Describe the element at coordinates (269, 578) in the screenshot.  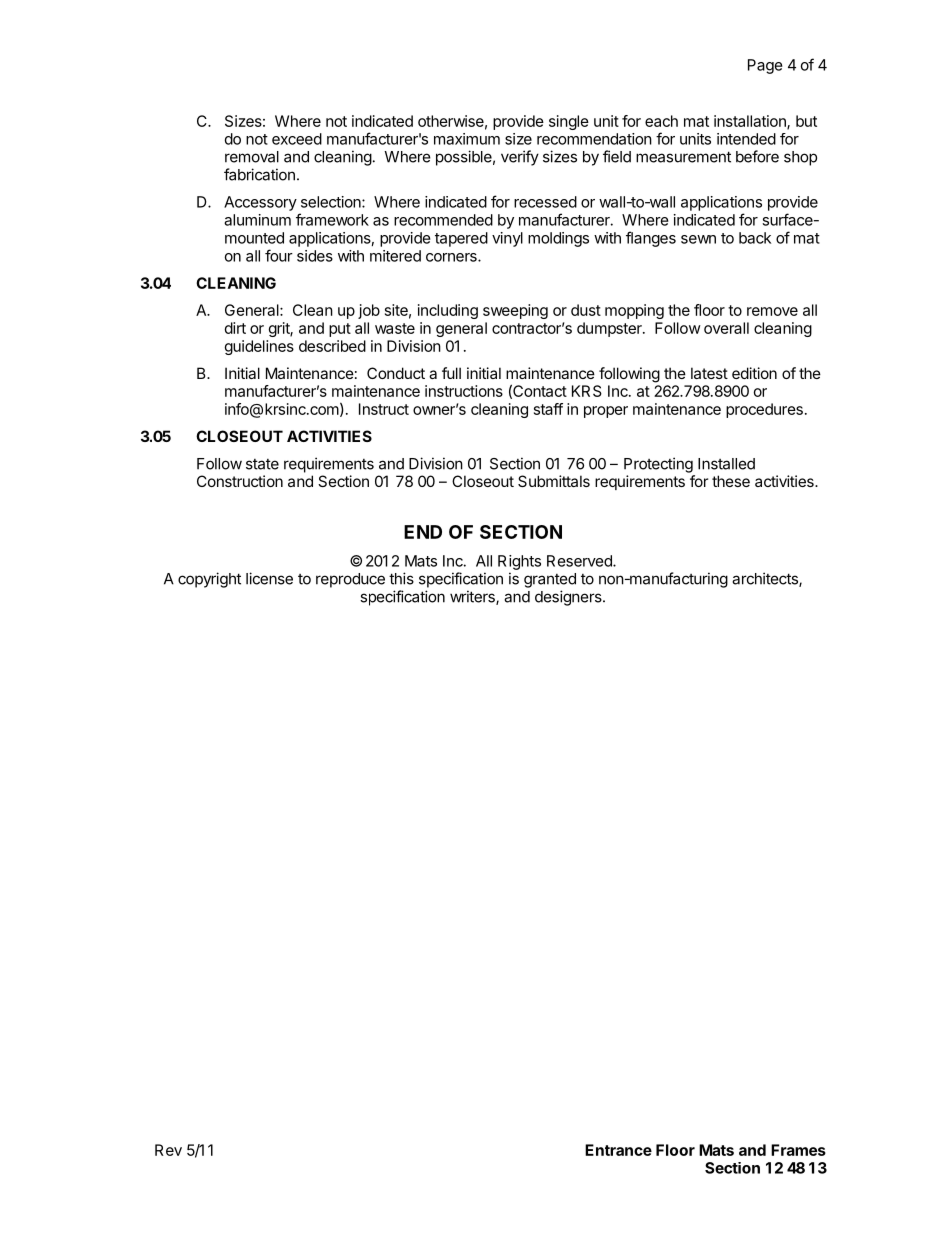
I see `license` at that location.
